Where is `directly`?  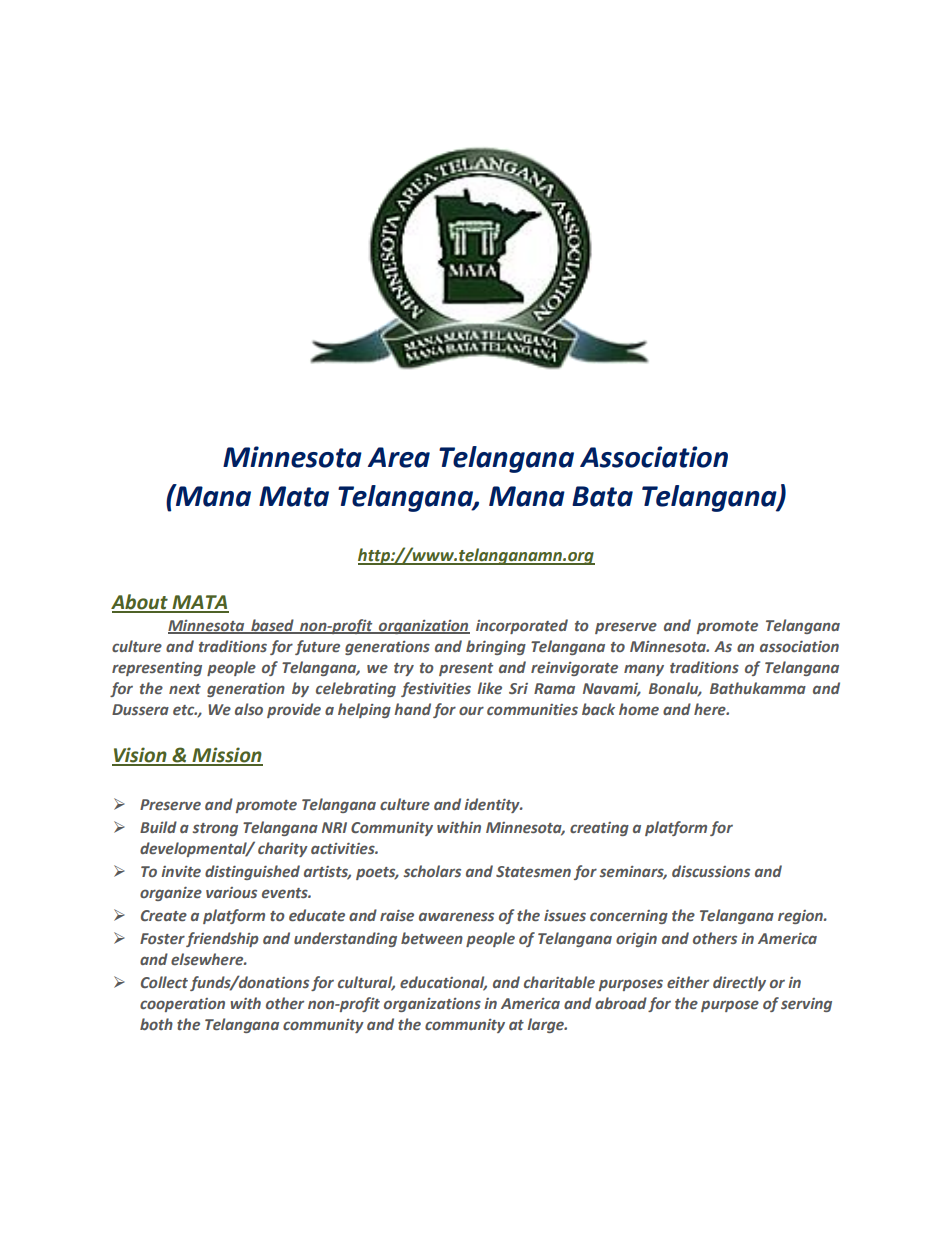
directly is located at coordinates (739, 983).
